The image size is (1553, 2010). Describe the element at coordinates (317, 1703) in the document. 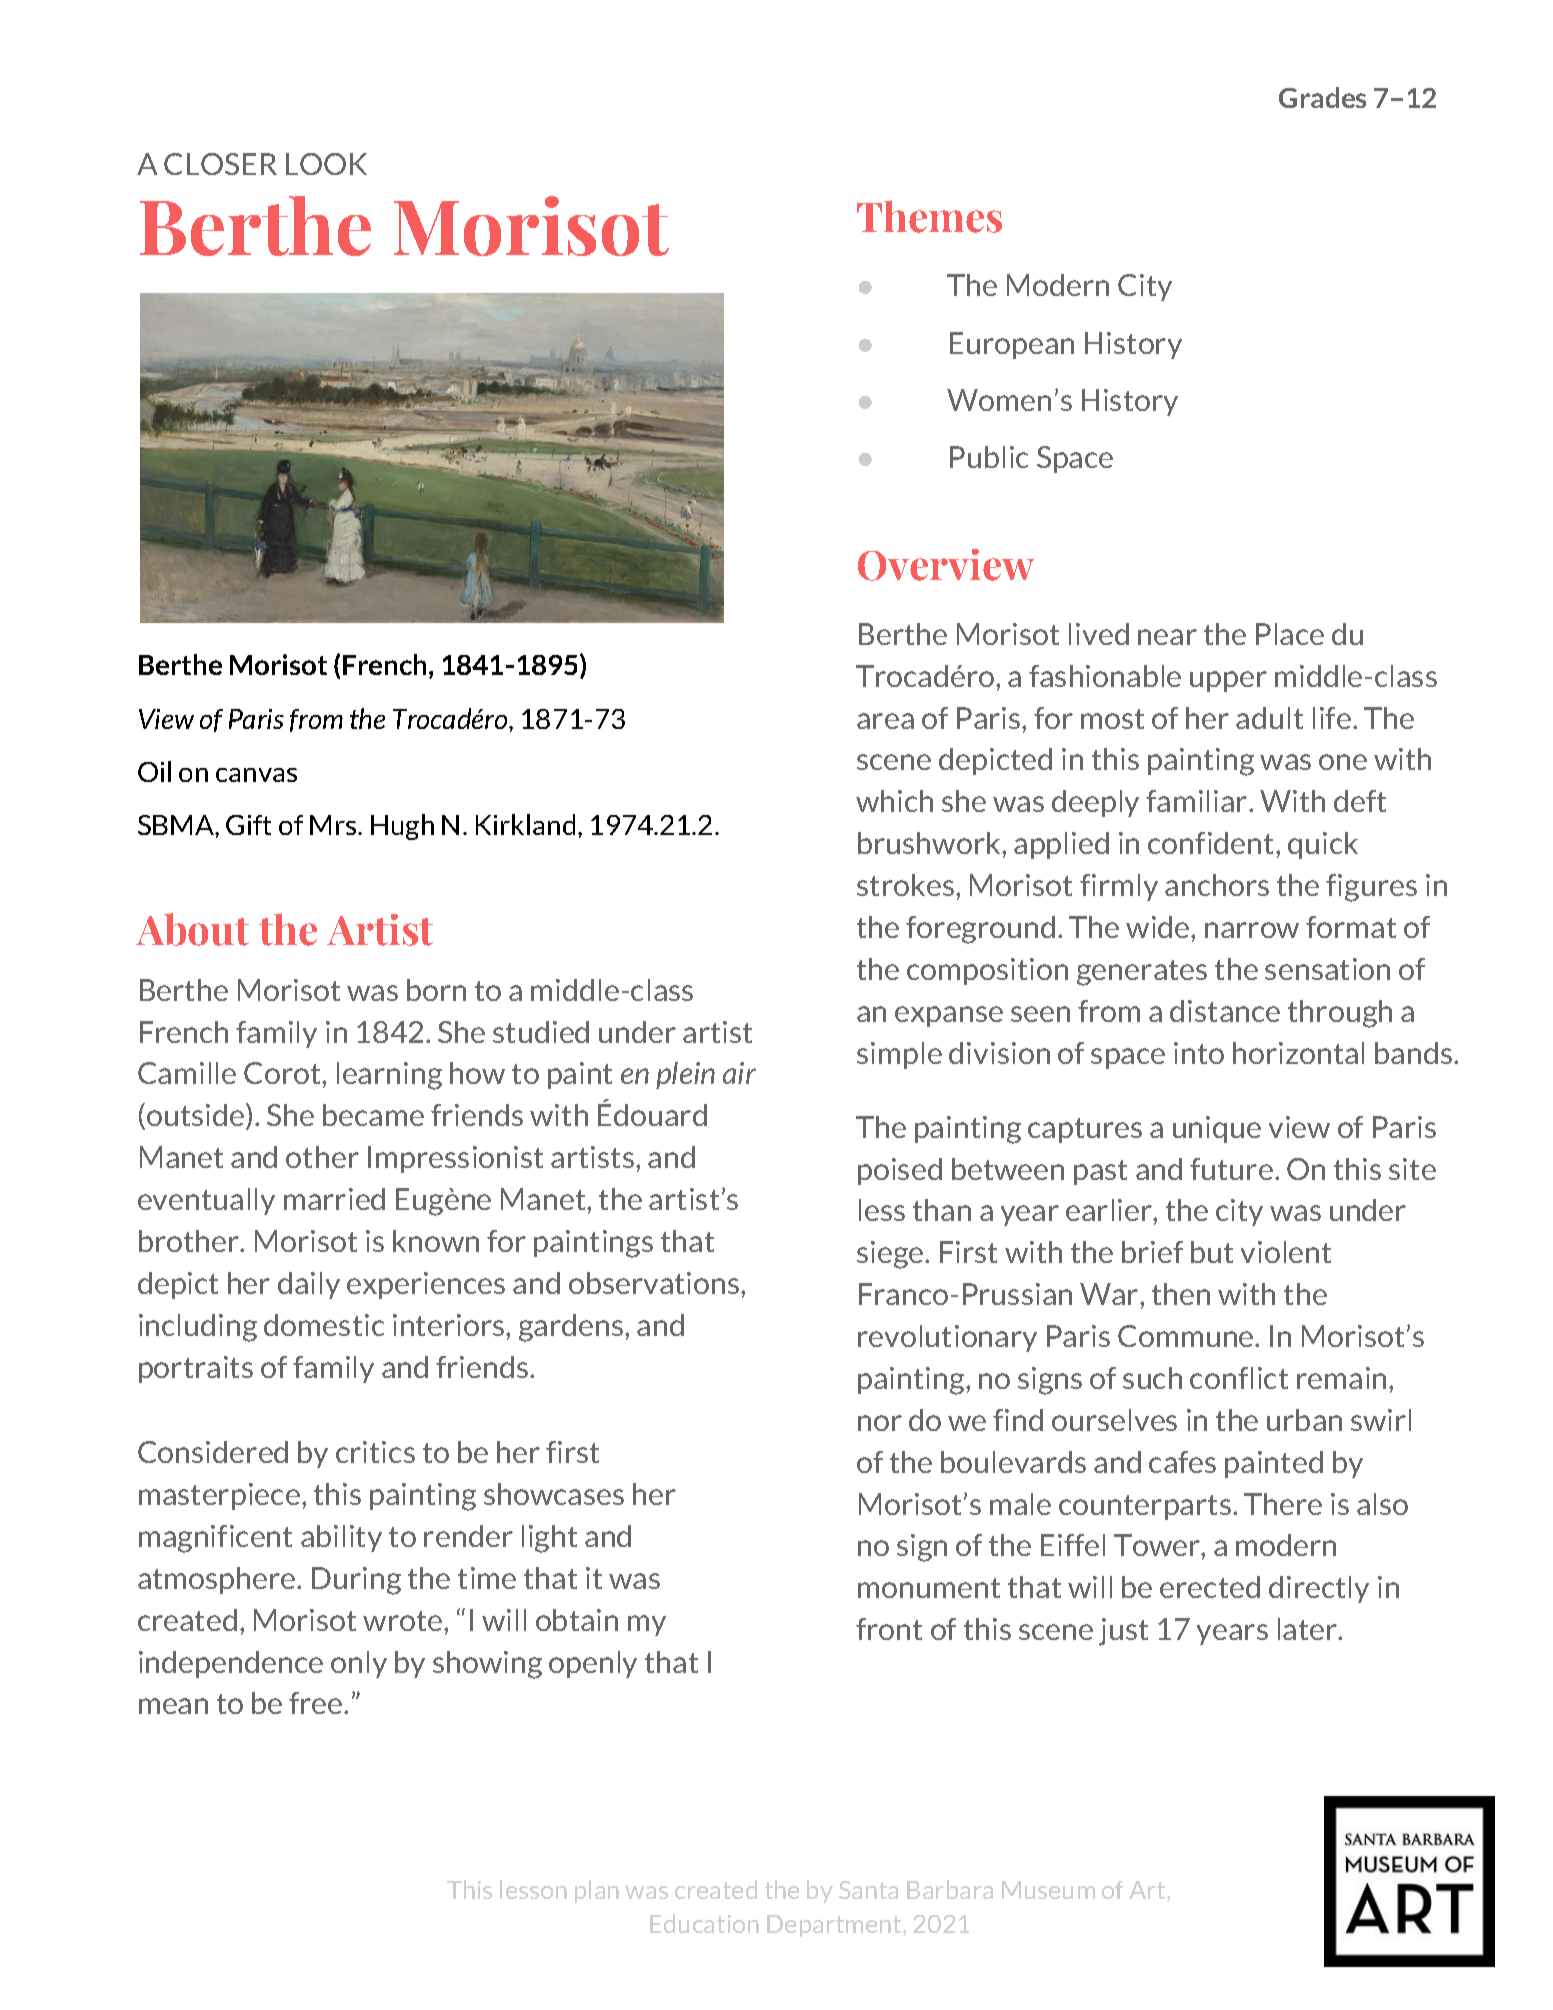

I see `free` at that location.
